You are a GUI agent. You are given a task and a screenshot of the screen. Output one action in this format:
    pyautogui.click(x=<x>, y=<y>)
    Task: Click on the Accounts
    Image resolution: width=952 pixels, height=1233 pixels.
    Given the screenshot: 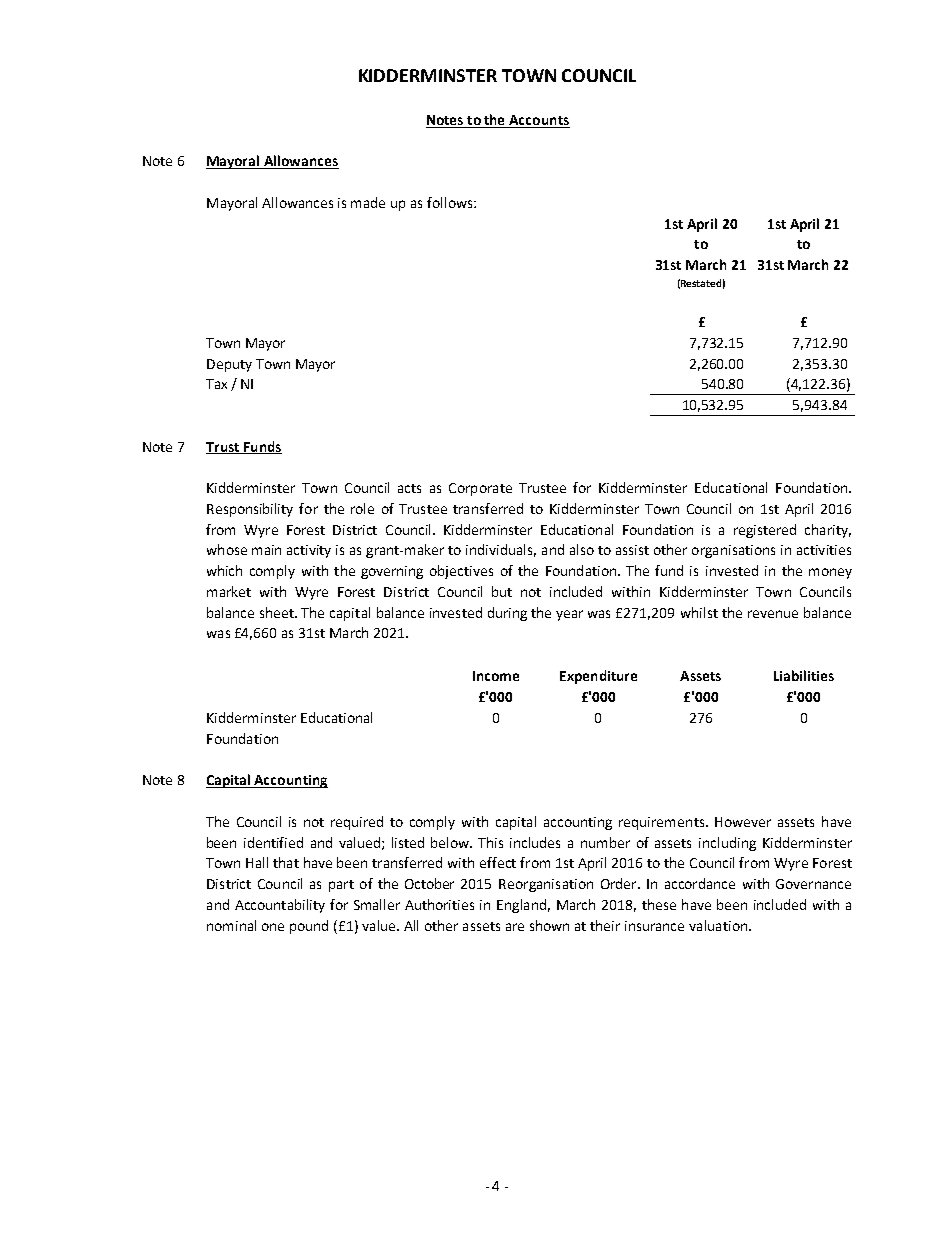 What is the action you would take?
    pyautogui.click(x=539, y=120)
